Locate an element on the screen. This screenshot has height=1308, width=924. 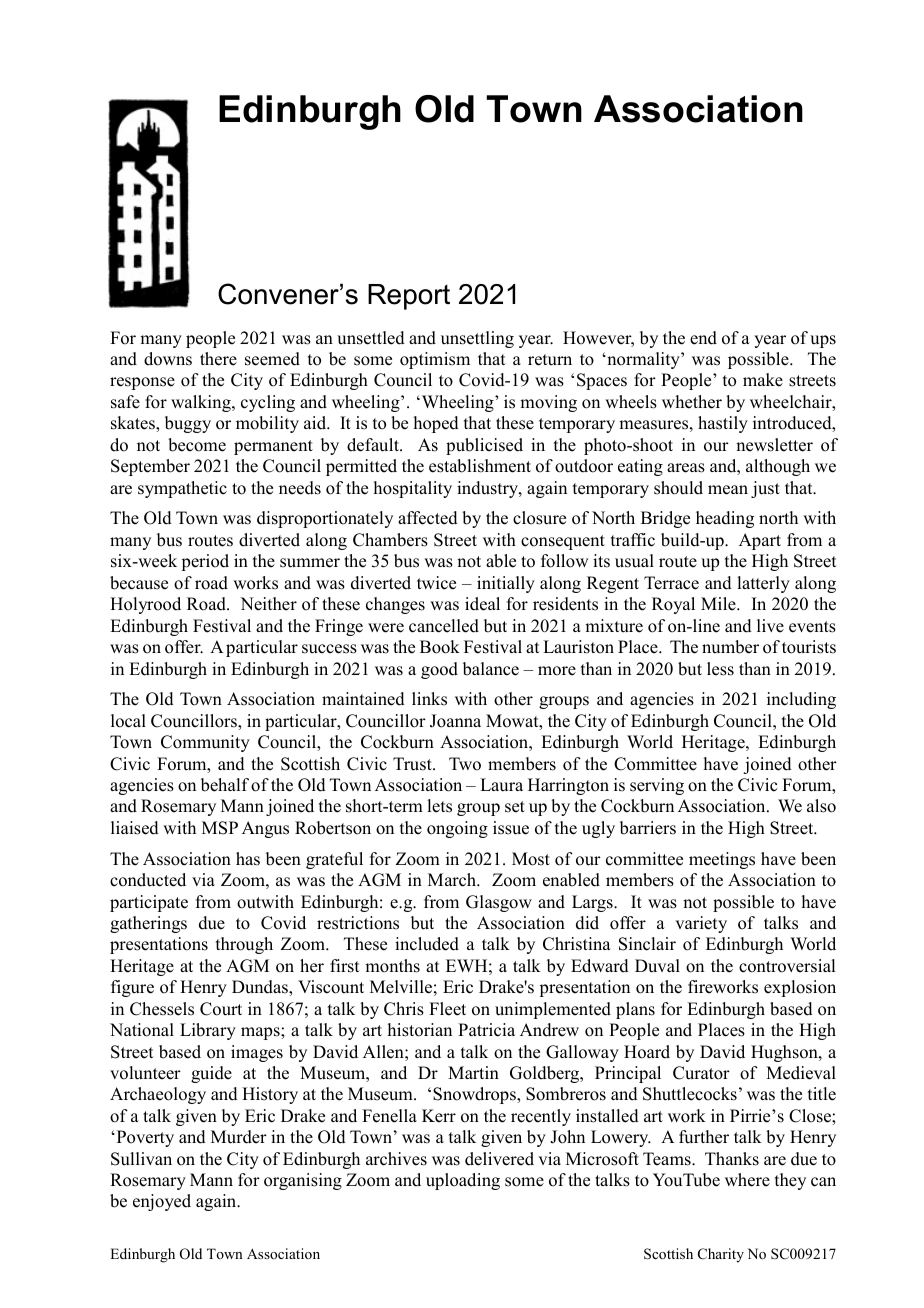
uploading is located at coordinates (463, 1181).
